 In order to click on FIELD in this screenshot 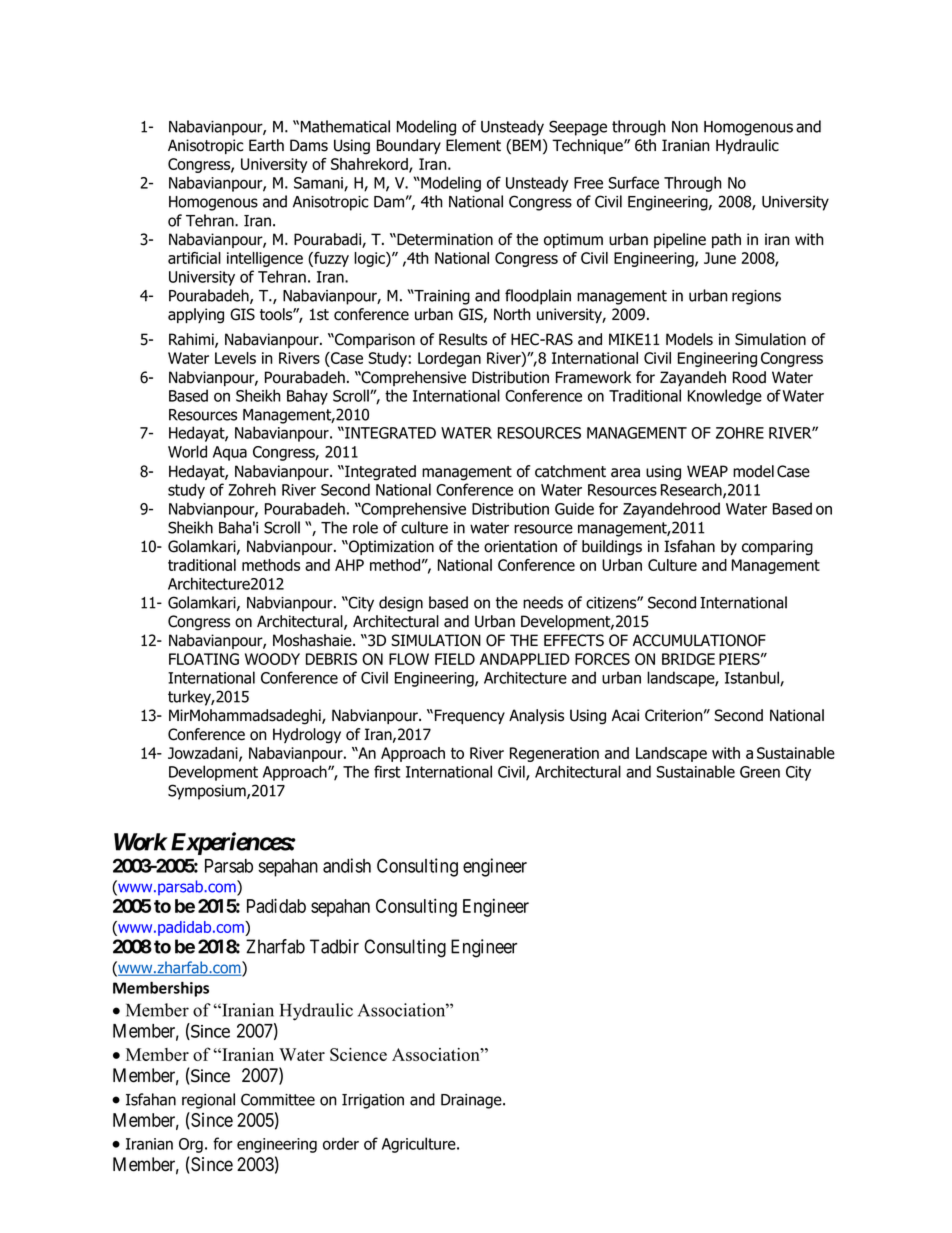, I will do `click(455, 659)`.
